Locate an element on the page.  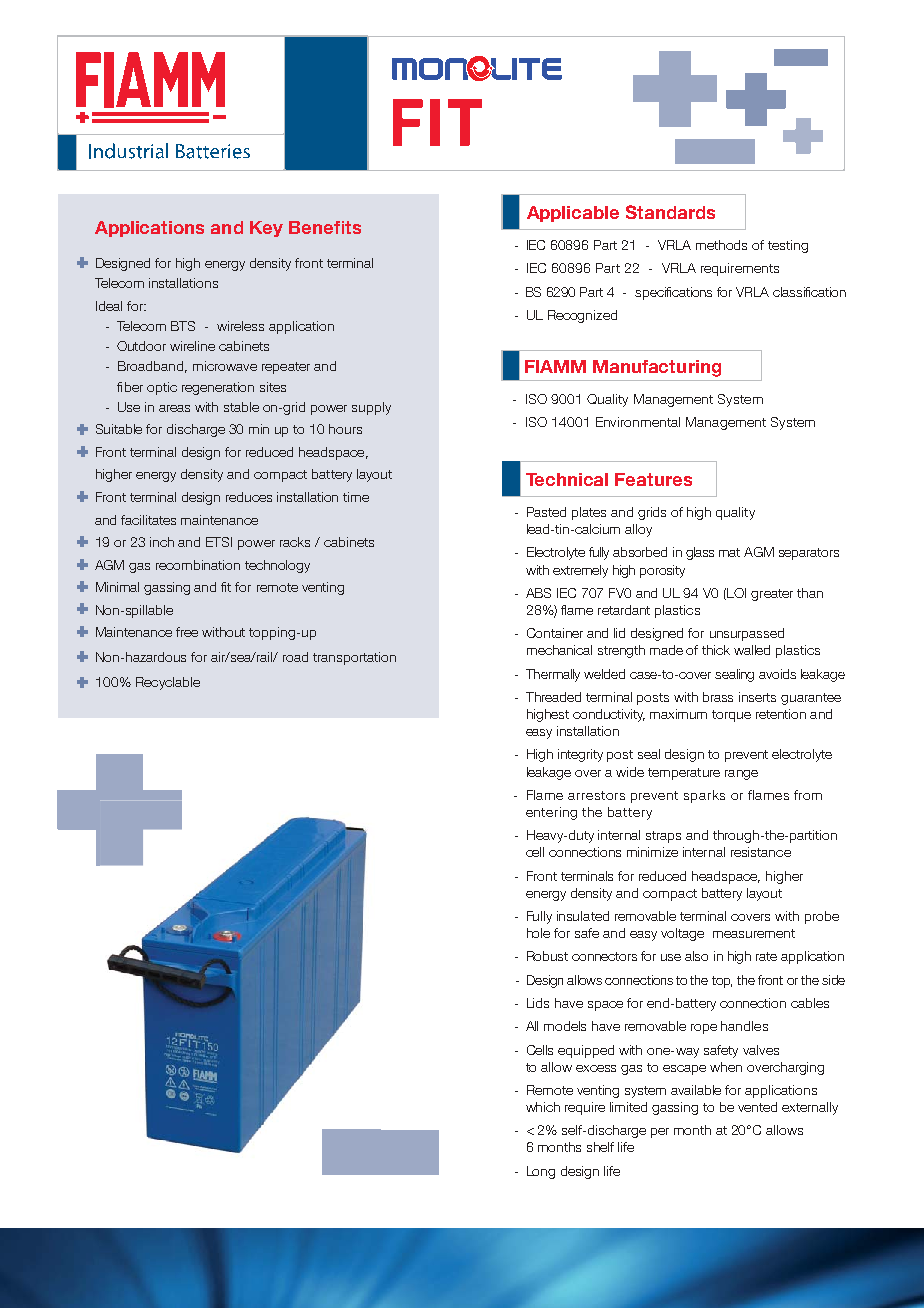
reduces is located at coordinates (249, 497).
